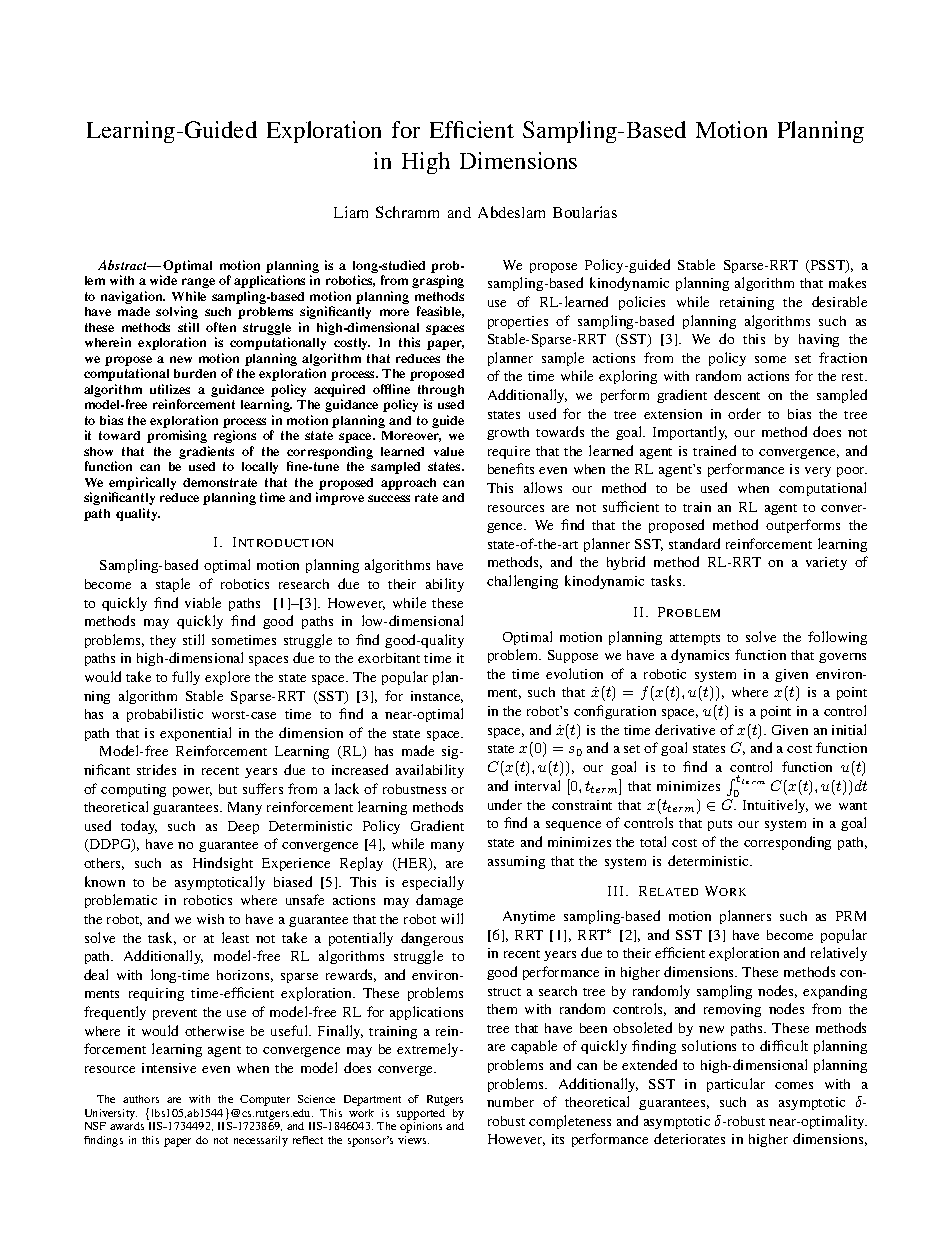 This screenshot has height=1233, width=952. I want to click on damage, so click(439, 901).
